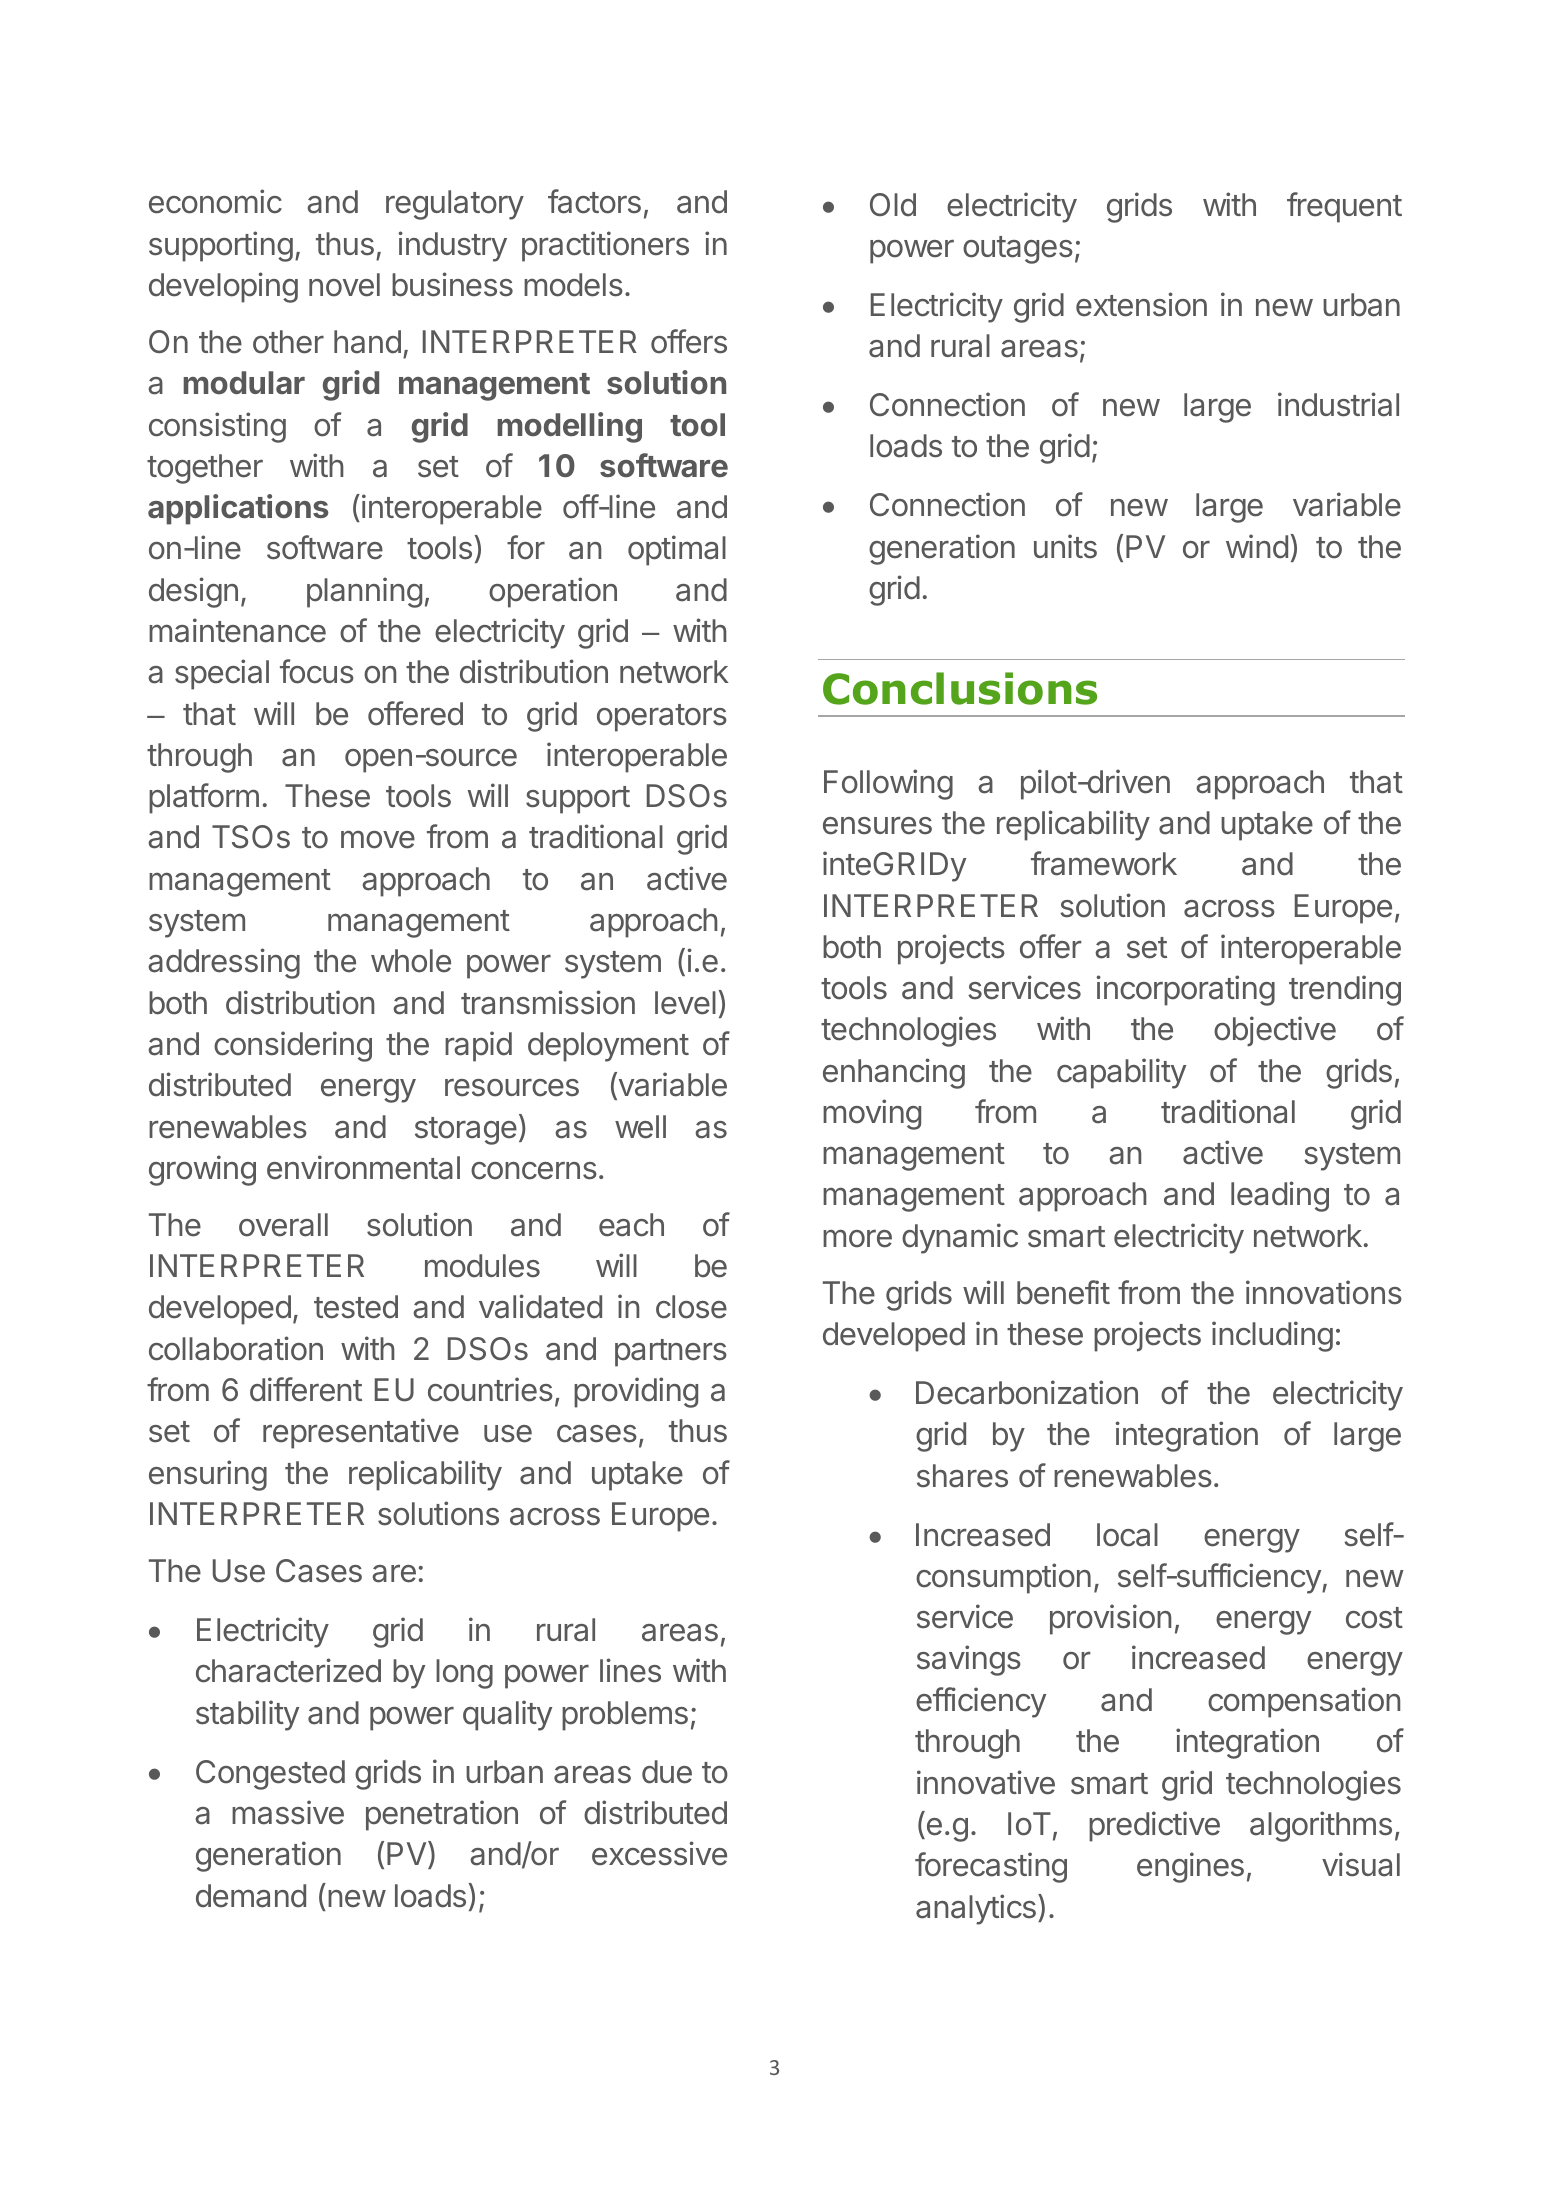 The width and height of the document is (1549, 2191). Describe the element at coordinates (1127, 1535) in the document. I see `local` at that location.
